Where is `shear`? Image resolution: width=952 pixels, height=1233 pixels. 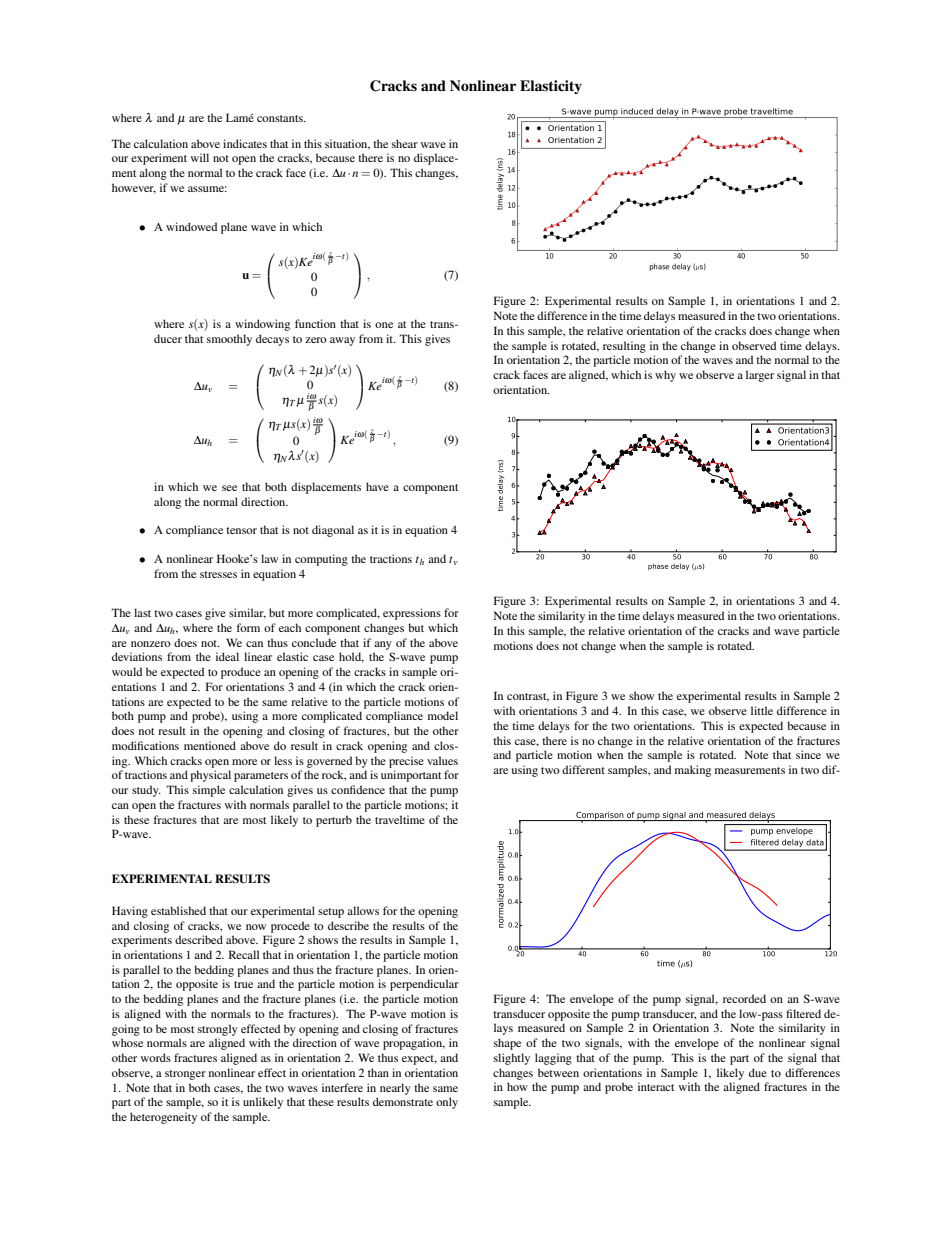
shear is located at coordinates (405, 143).
